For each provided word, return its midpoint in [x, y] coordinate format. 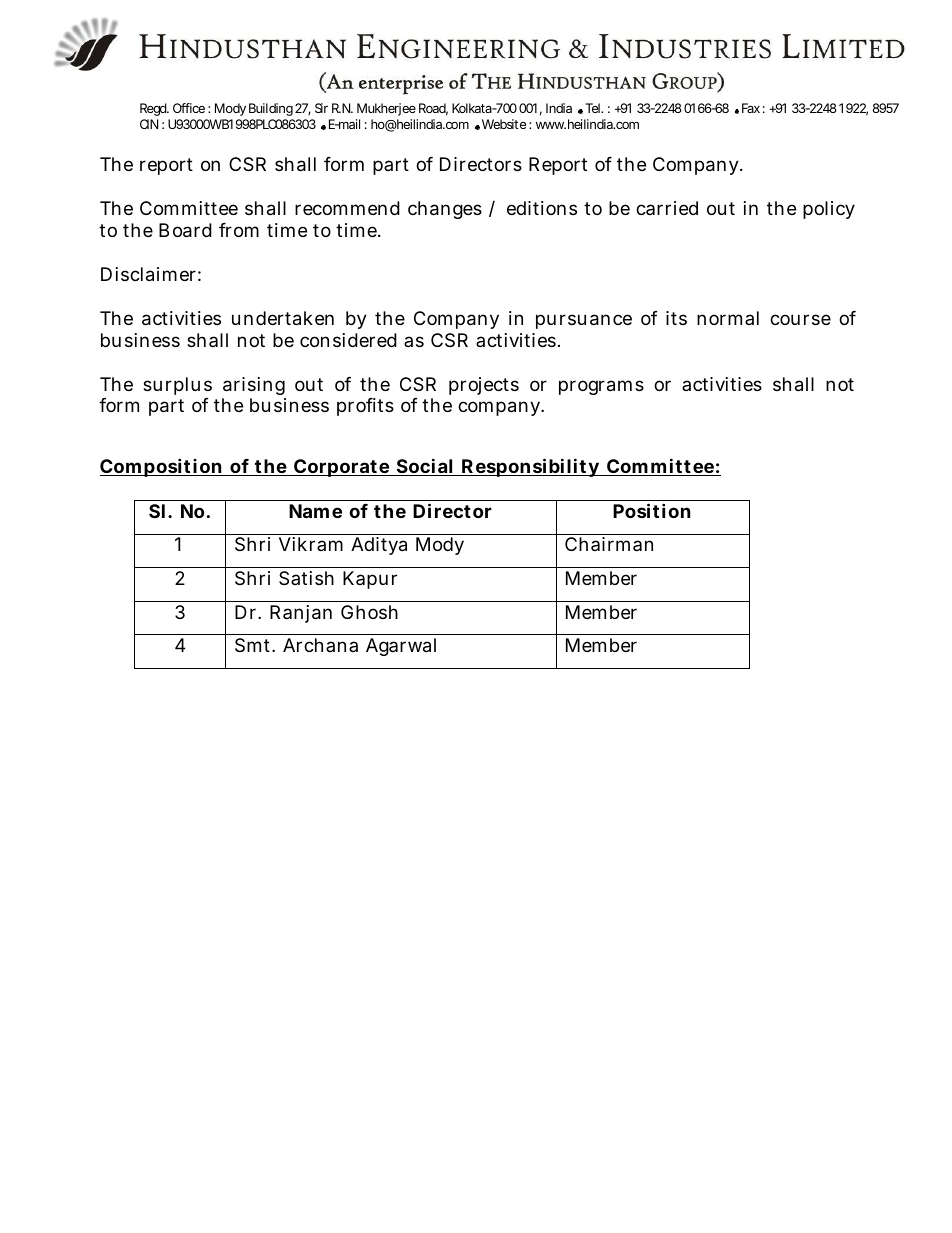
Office [189, 108]
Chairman [609, 544]
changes [445, 210]
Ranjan [301, 614]
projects [484, 386]
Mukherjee [386, 109]
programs [601, 387]
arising [254, 386]
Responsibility [530, 467]
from [239, 230]
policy [829, 210]
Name [315, 511]
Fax [751, 108]
